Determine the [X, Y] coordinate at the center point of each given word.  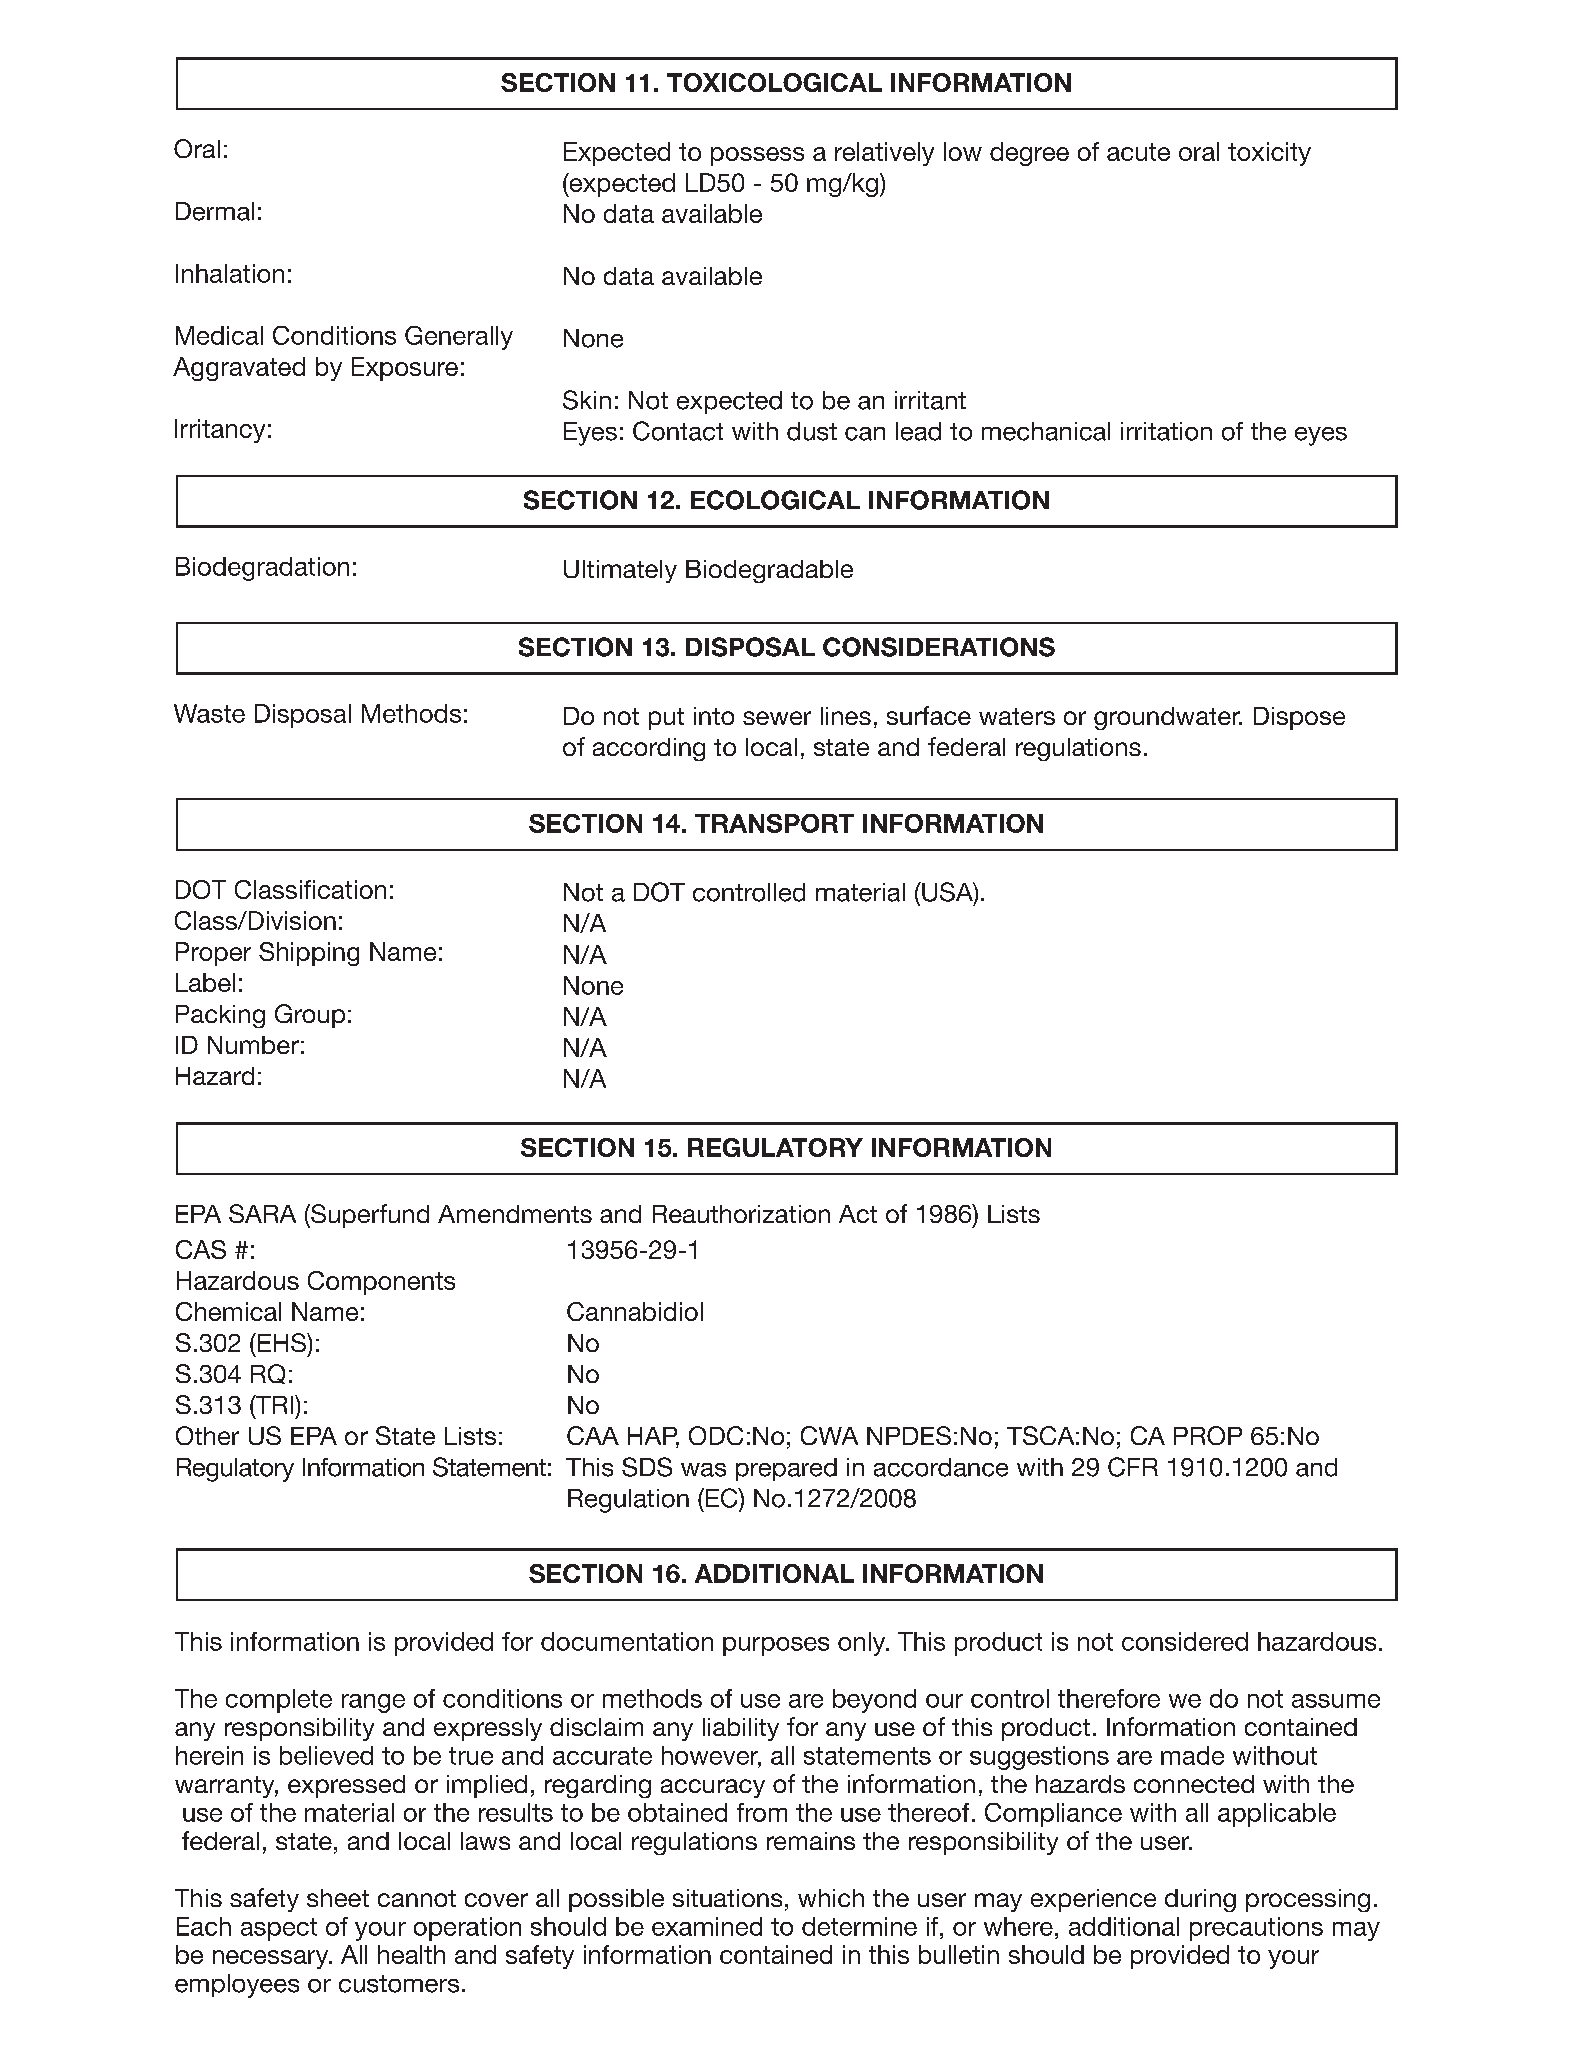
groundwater [1168, 718]
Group [310, 1016]
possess [757, 156]
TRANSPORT [774, 823]
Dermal [215, 211]
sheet [338, 1898]
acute [1138, 152]
